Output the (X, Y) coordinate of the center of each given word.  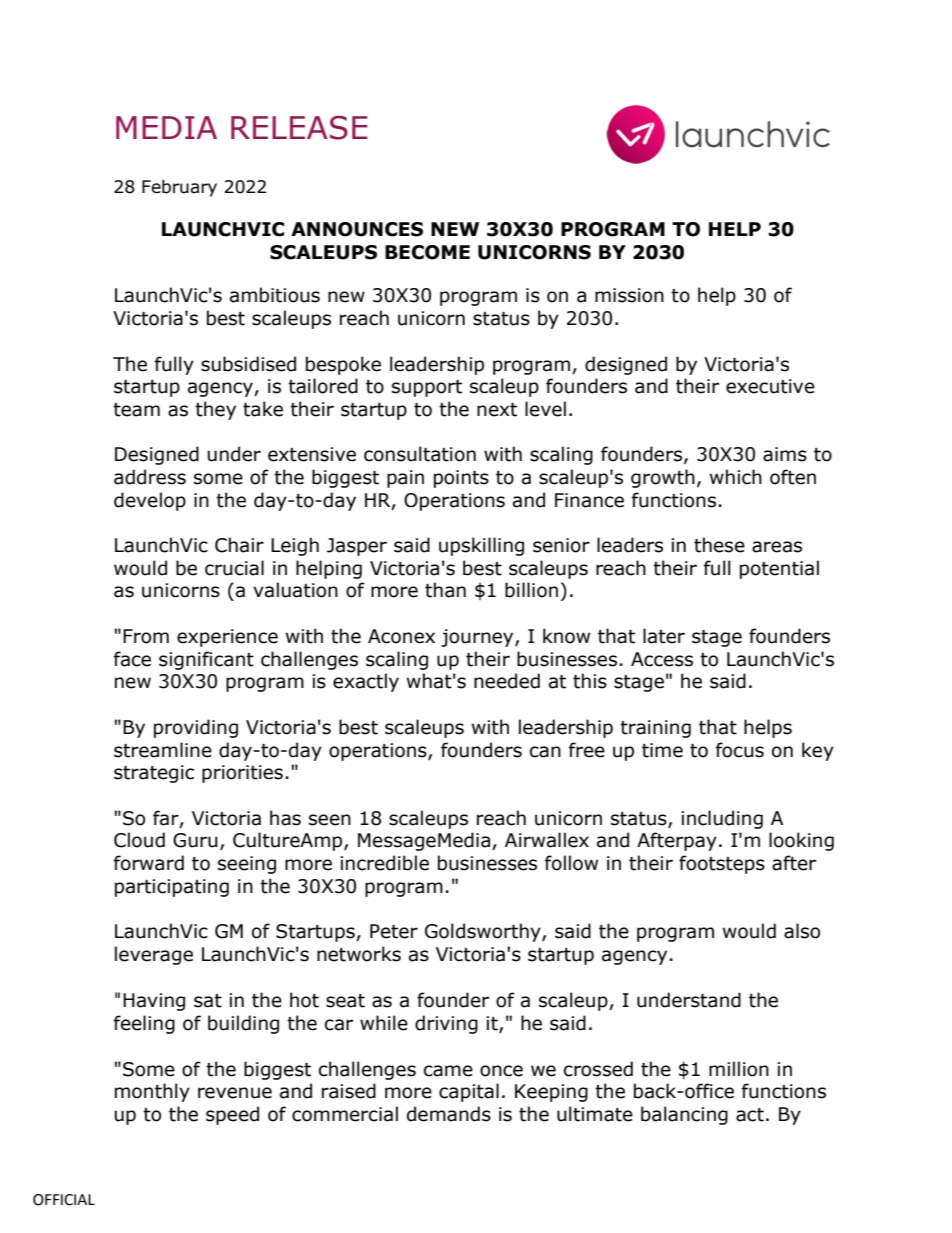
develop (150, 501)
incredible (384, 863)
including (722, 819)
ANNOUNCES (357, 229)
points (461, 479)
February (179, 188)
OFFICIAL (64, 1200)
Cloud (139, 840)
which (736, 477)
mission (629, 295)
